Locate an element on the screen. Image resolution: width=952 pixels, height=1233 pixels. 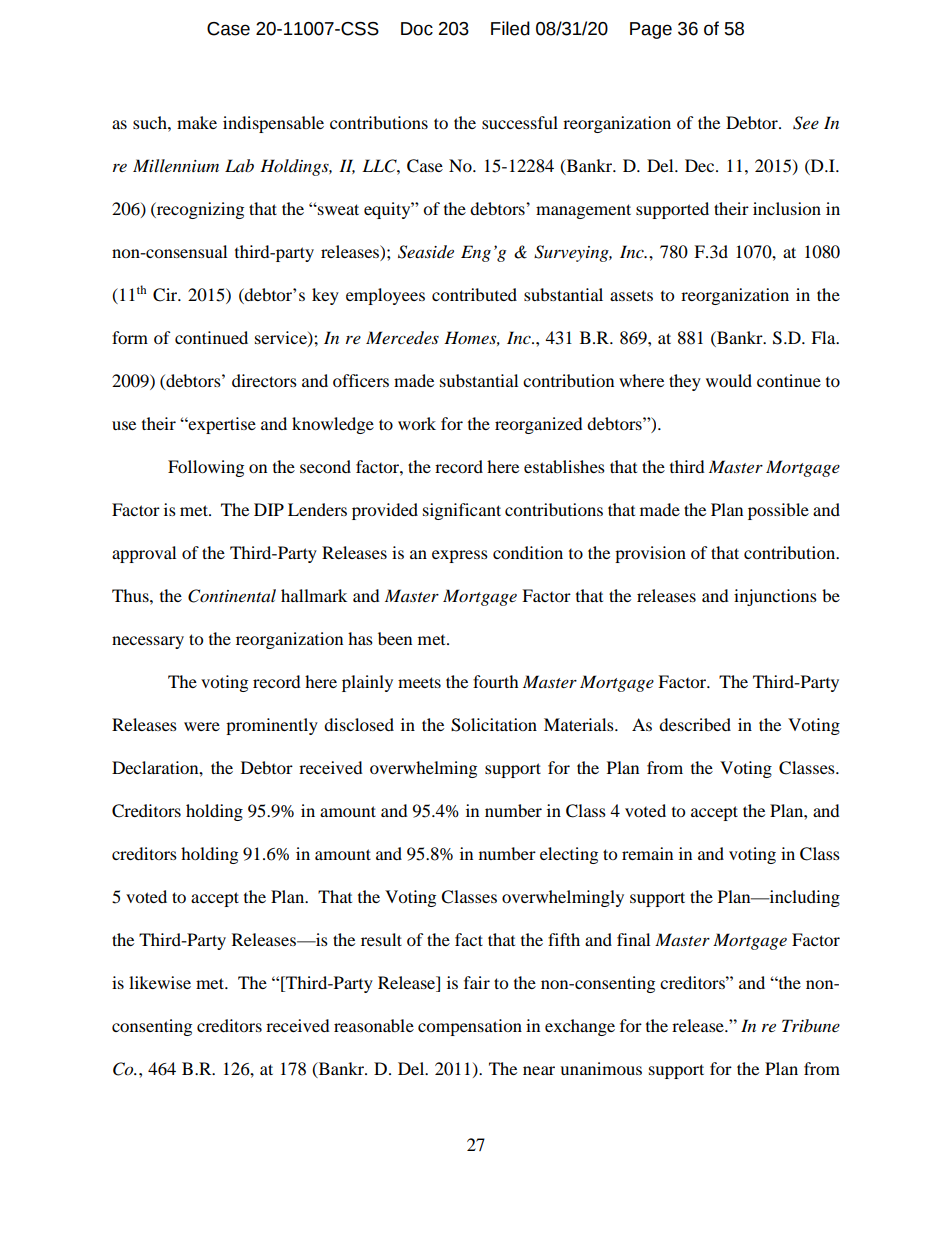
Filed is located at coordinates (510, 28).
